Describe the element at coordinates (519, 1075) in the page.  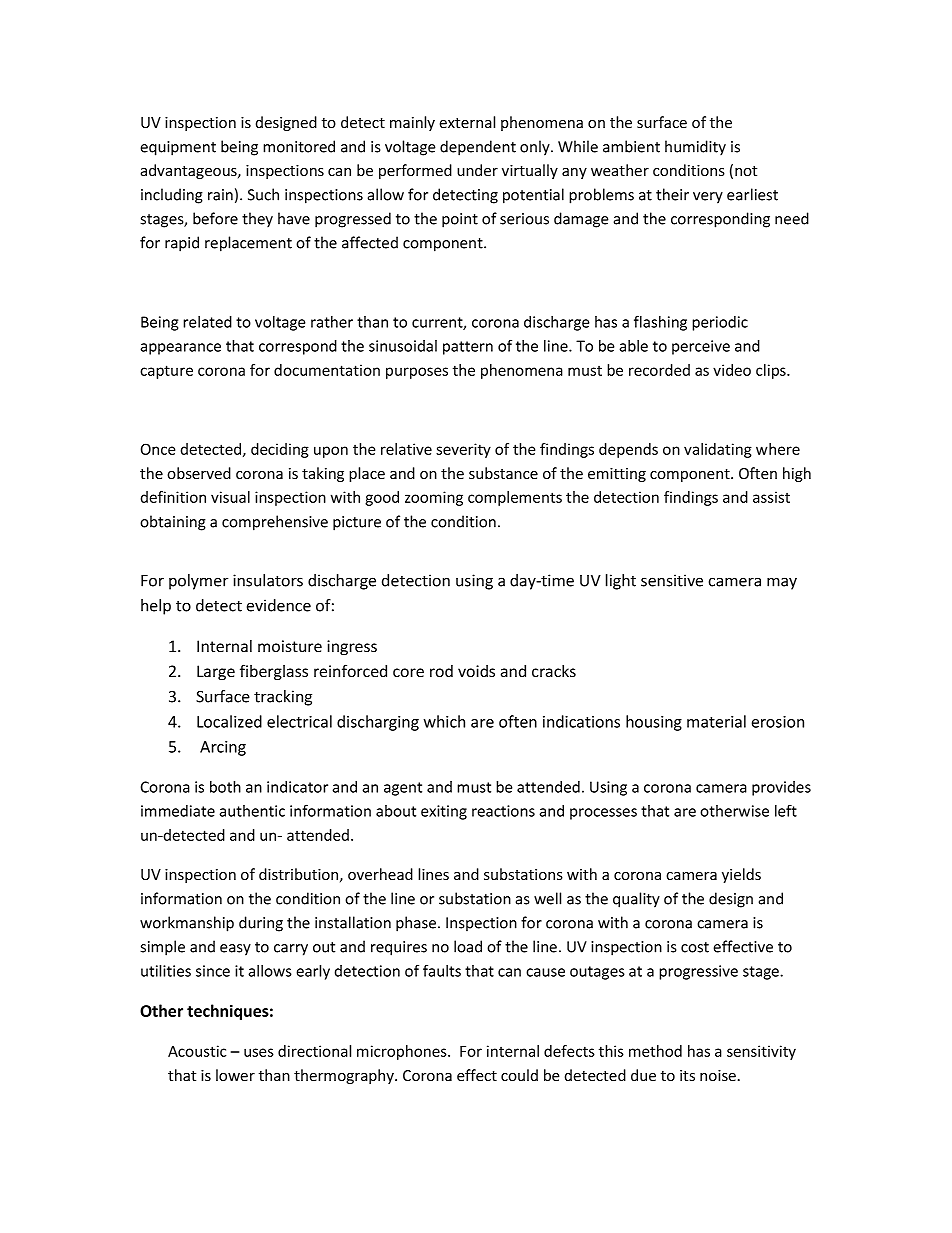
I see `could` at that location.
